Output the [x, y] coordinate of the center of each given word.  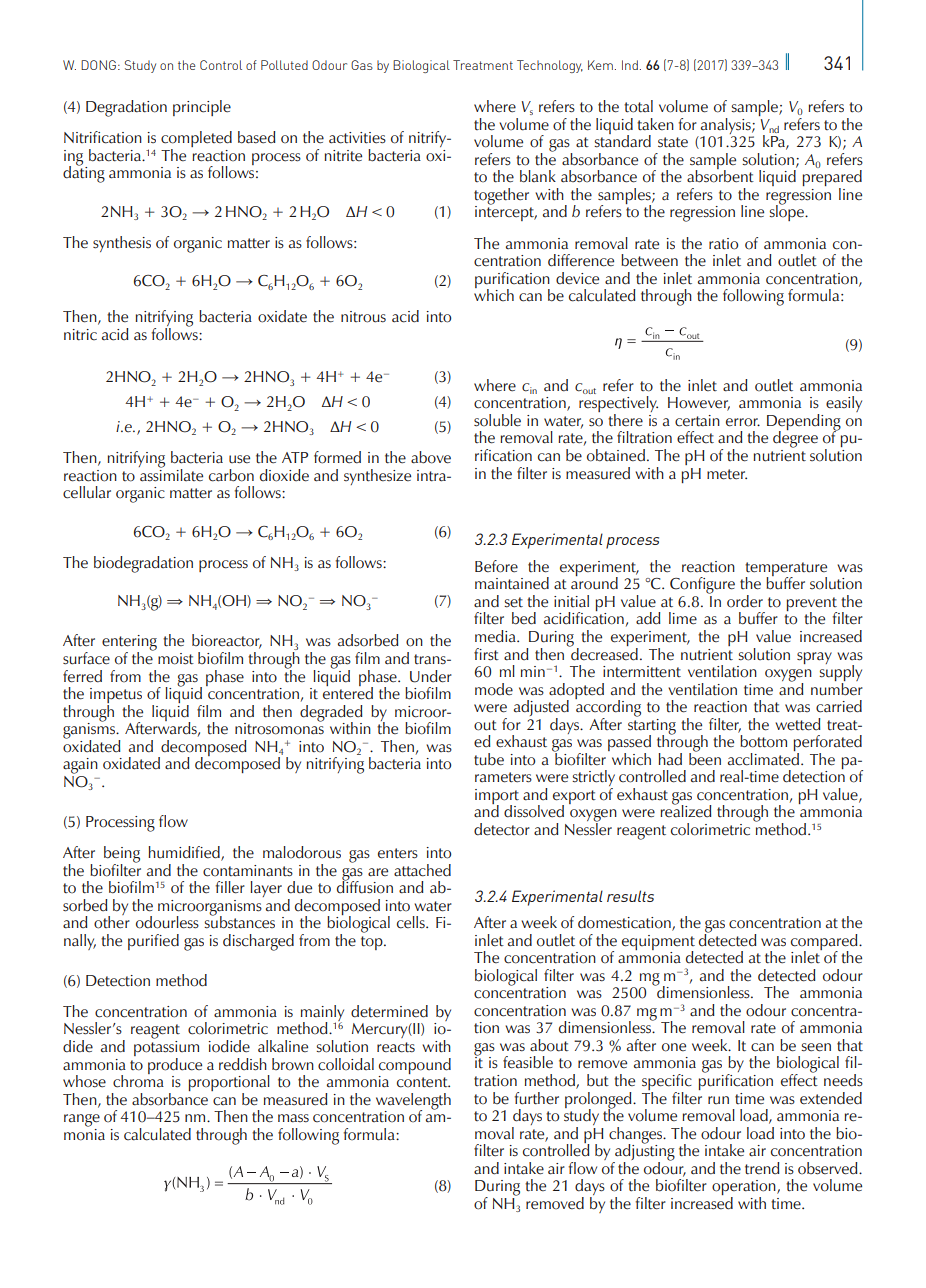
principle [202, 108]
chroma [138, 1080]
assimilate [171, 474]
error [743, 422]
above [431, 457]
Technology [550, 66]
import [497, 798]
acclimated [763, 758]
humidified [185, 853]
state [673, 142]
